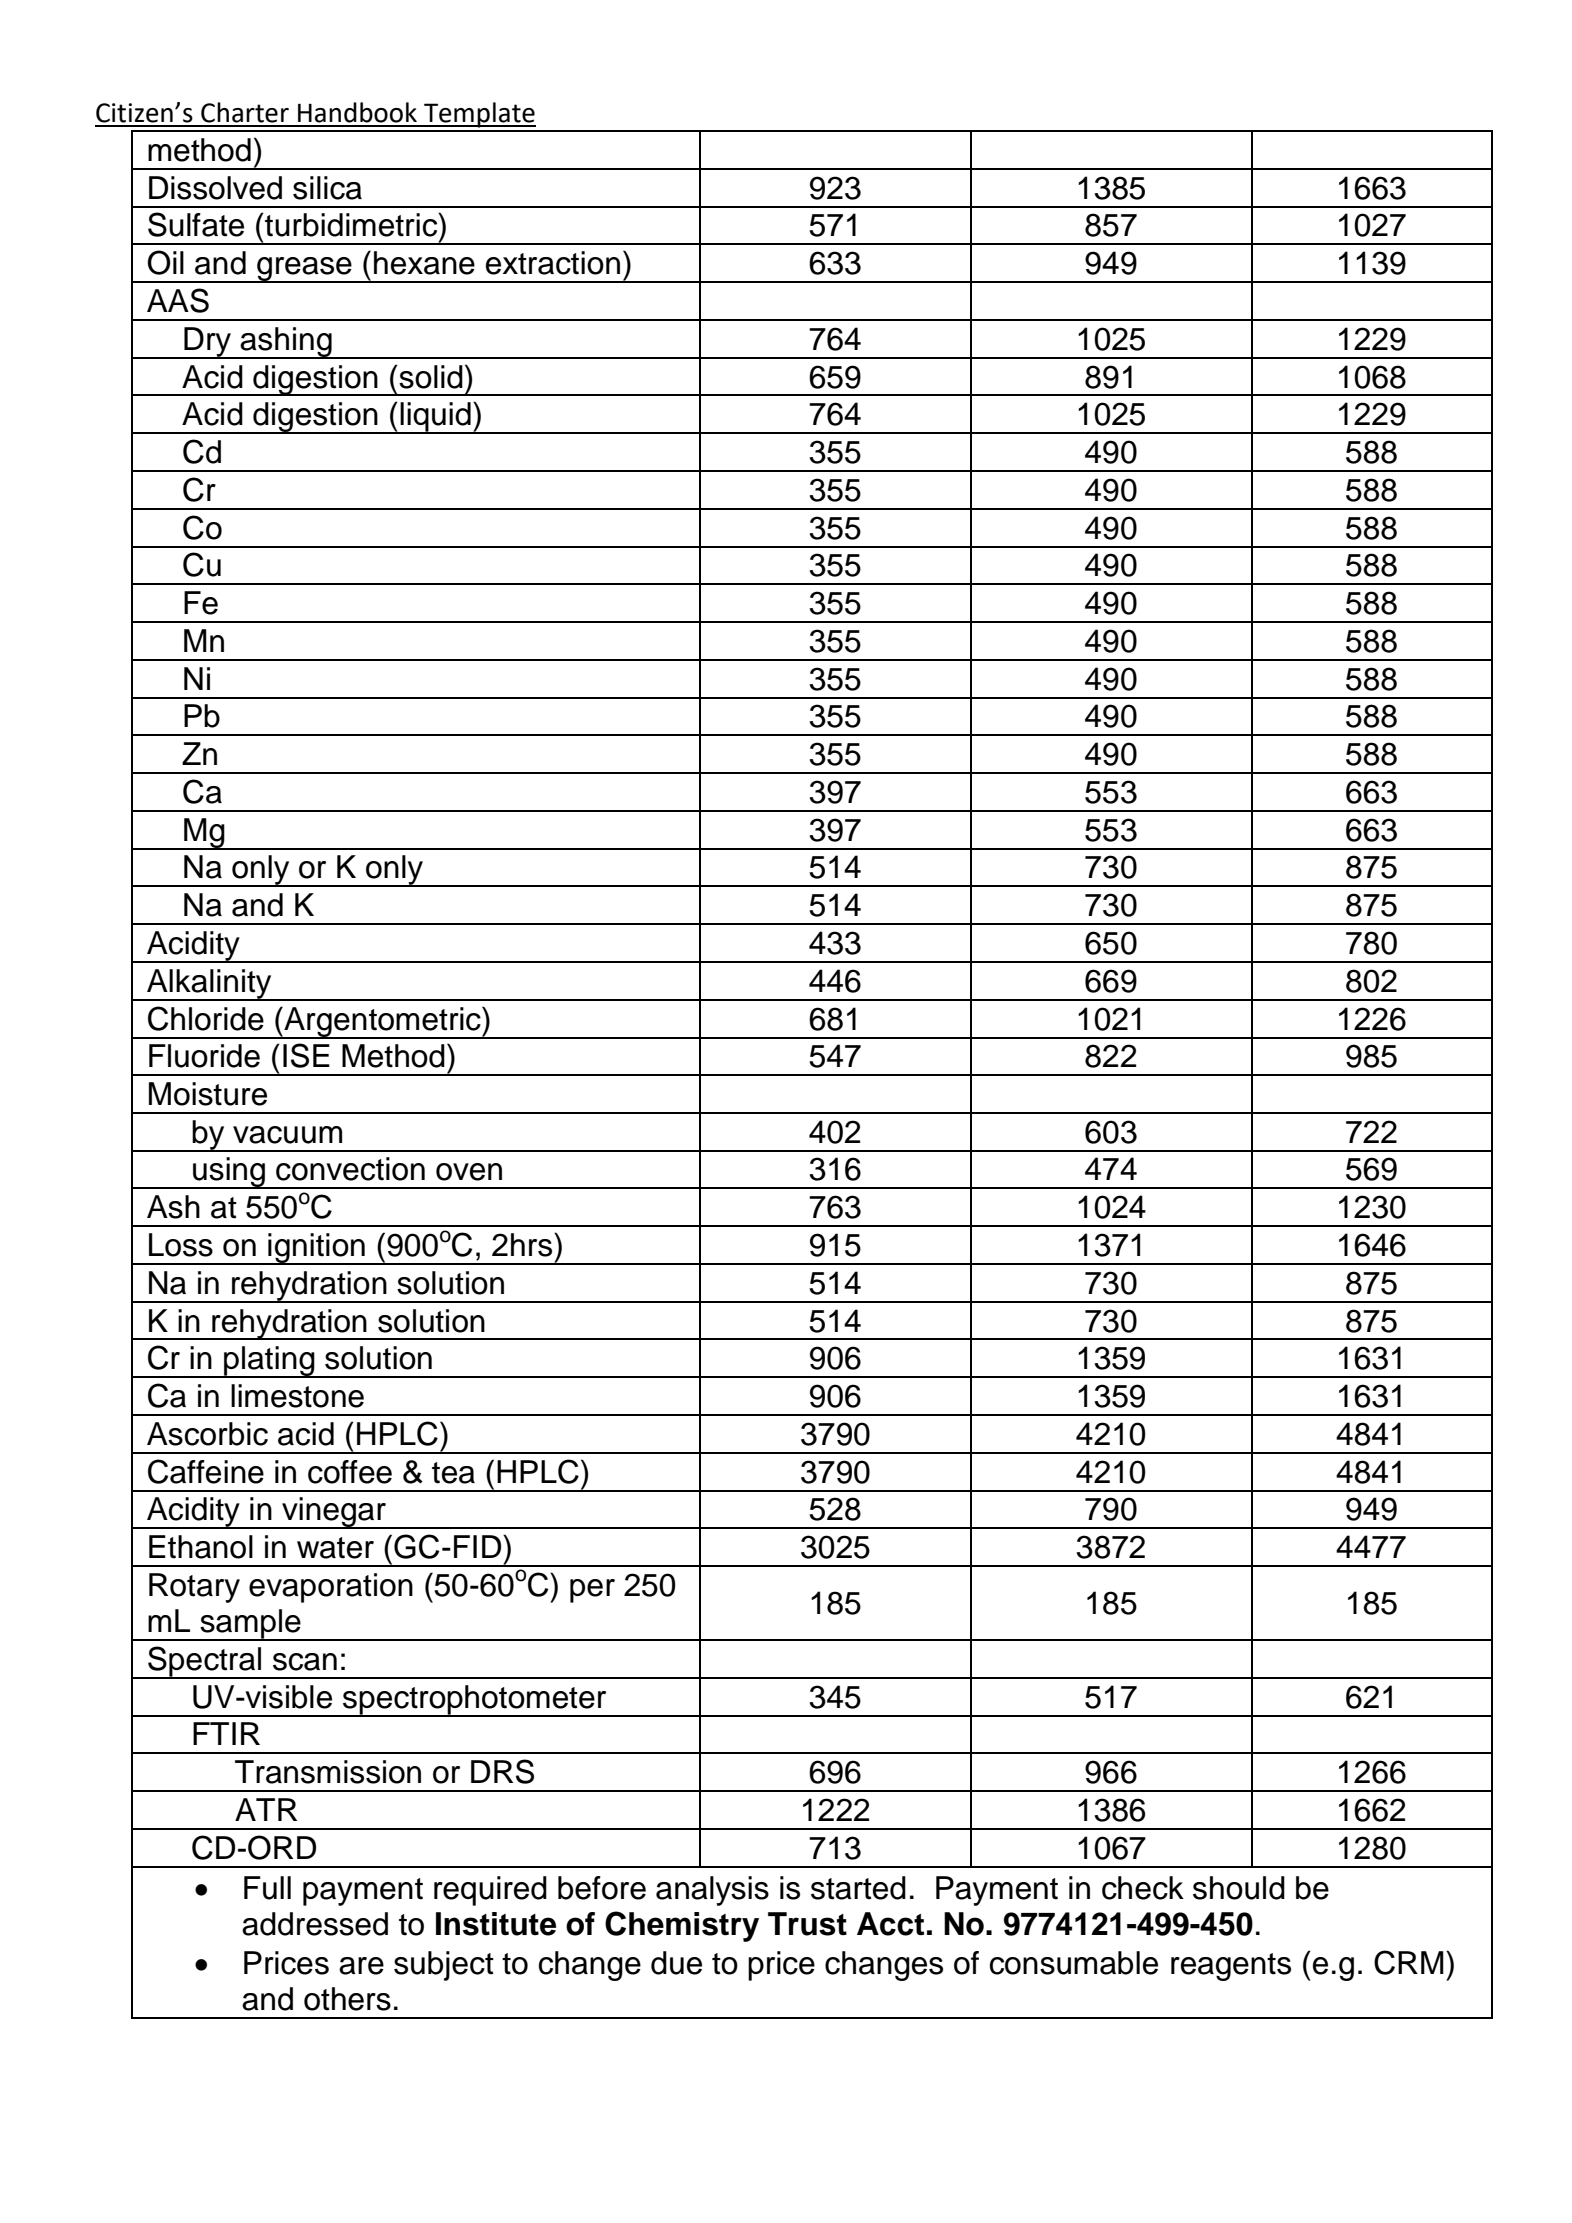  What do you see at coordinates (430, 377) in the page?
I see `solid` at bounding box center [430, 377].
